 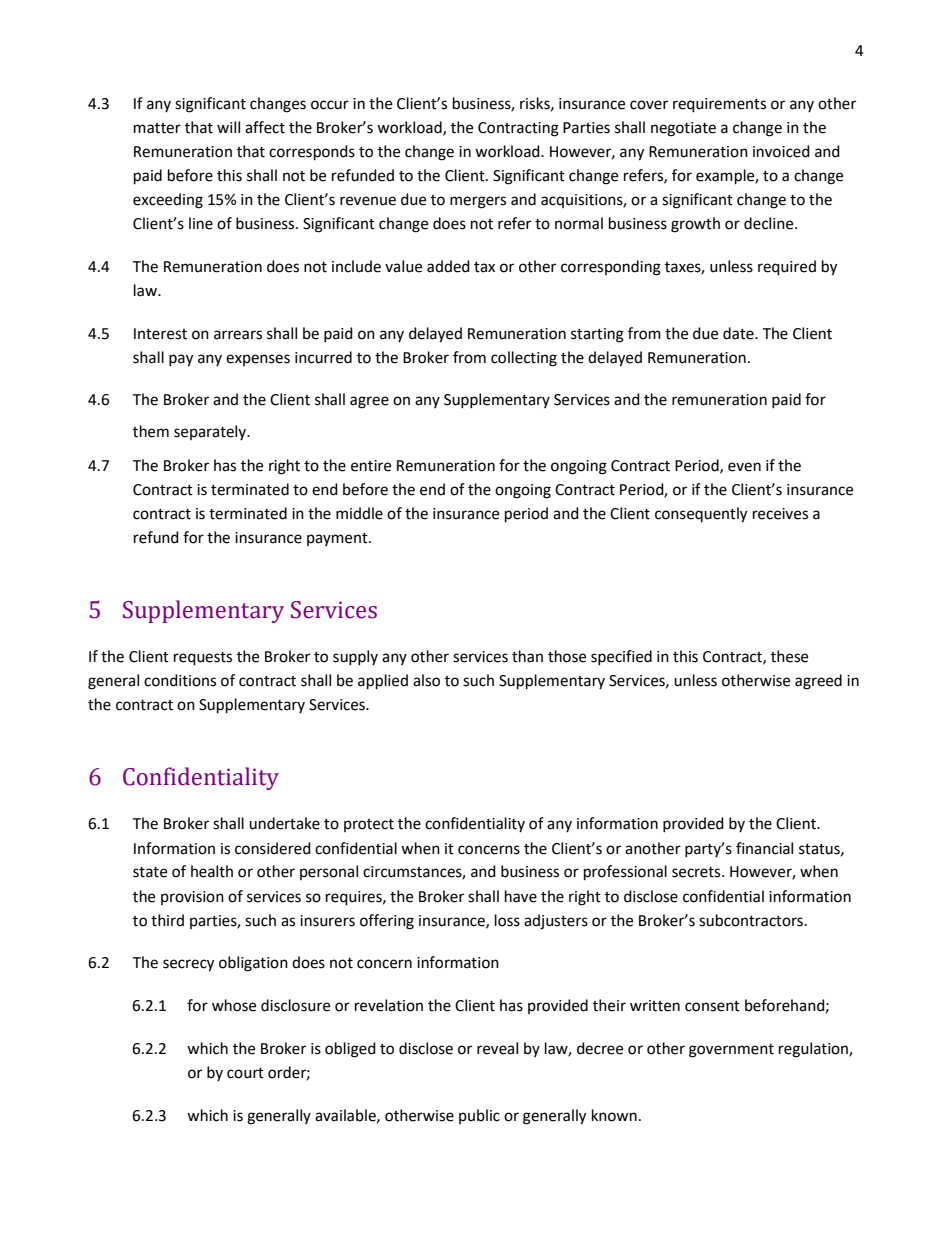 What do you see at coordinates (789, 656) in the screenshot?
I see `these` at bounding box center [789, 656].
